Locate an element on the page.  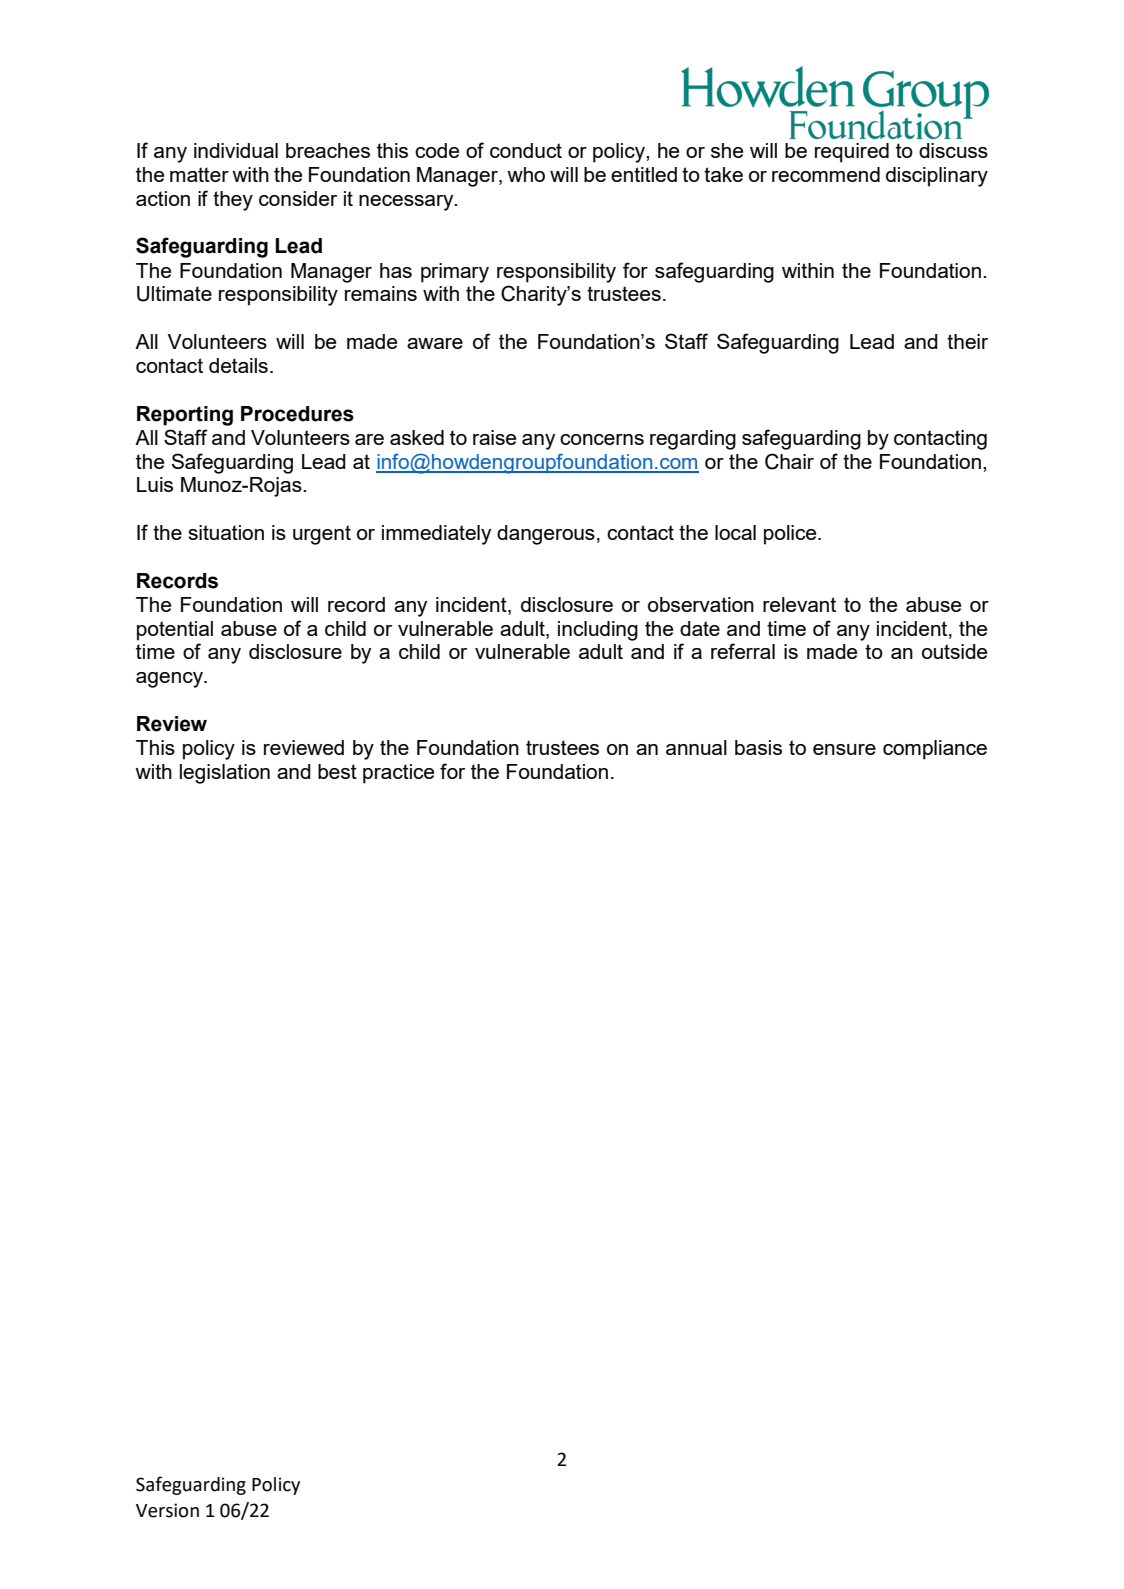
situation is located at coordinates (226, 532).
